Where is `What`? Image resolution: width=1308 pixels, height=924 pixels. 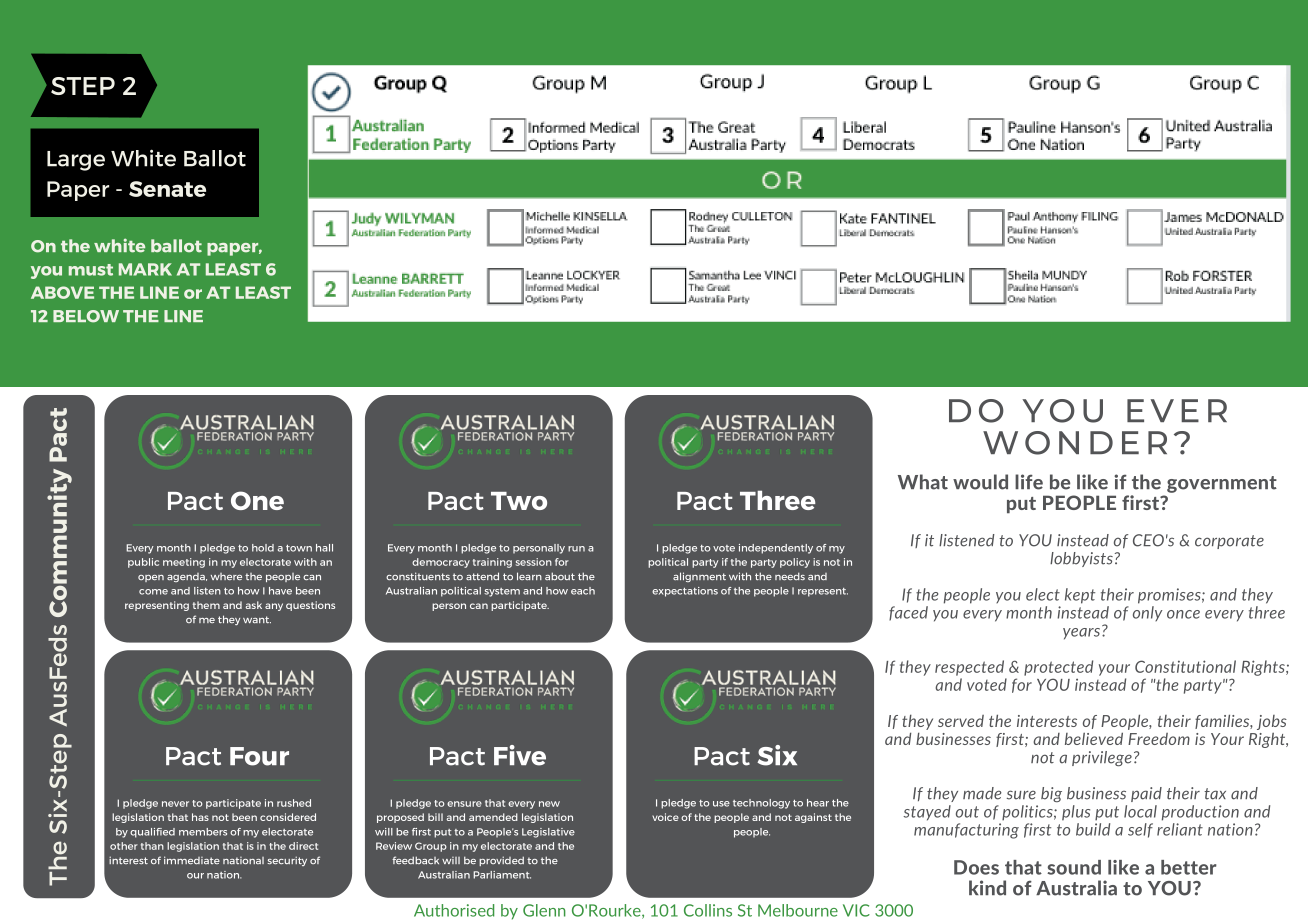 What is located at coordinates (923, 482).
